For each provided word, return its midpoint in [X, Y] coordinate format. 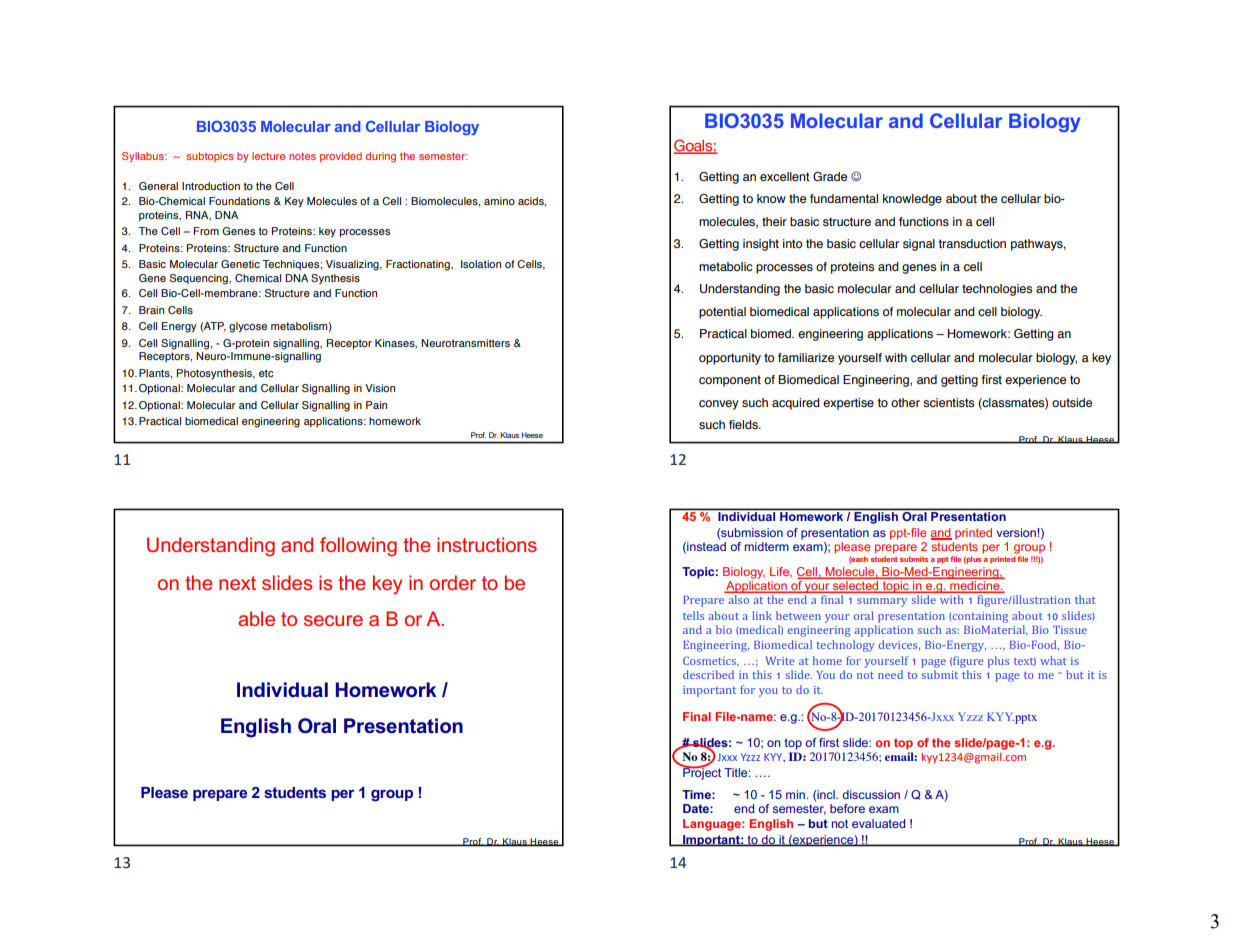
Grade [830, 177]
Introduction [211, 186]
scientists [948, 403]
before [847, 808]
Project [701, 772]
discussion [871, 794]
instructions [487, 544]
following [358, 546]
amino [499, 201]
